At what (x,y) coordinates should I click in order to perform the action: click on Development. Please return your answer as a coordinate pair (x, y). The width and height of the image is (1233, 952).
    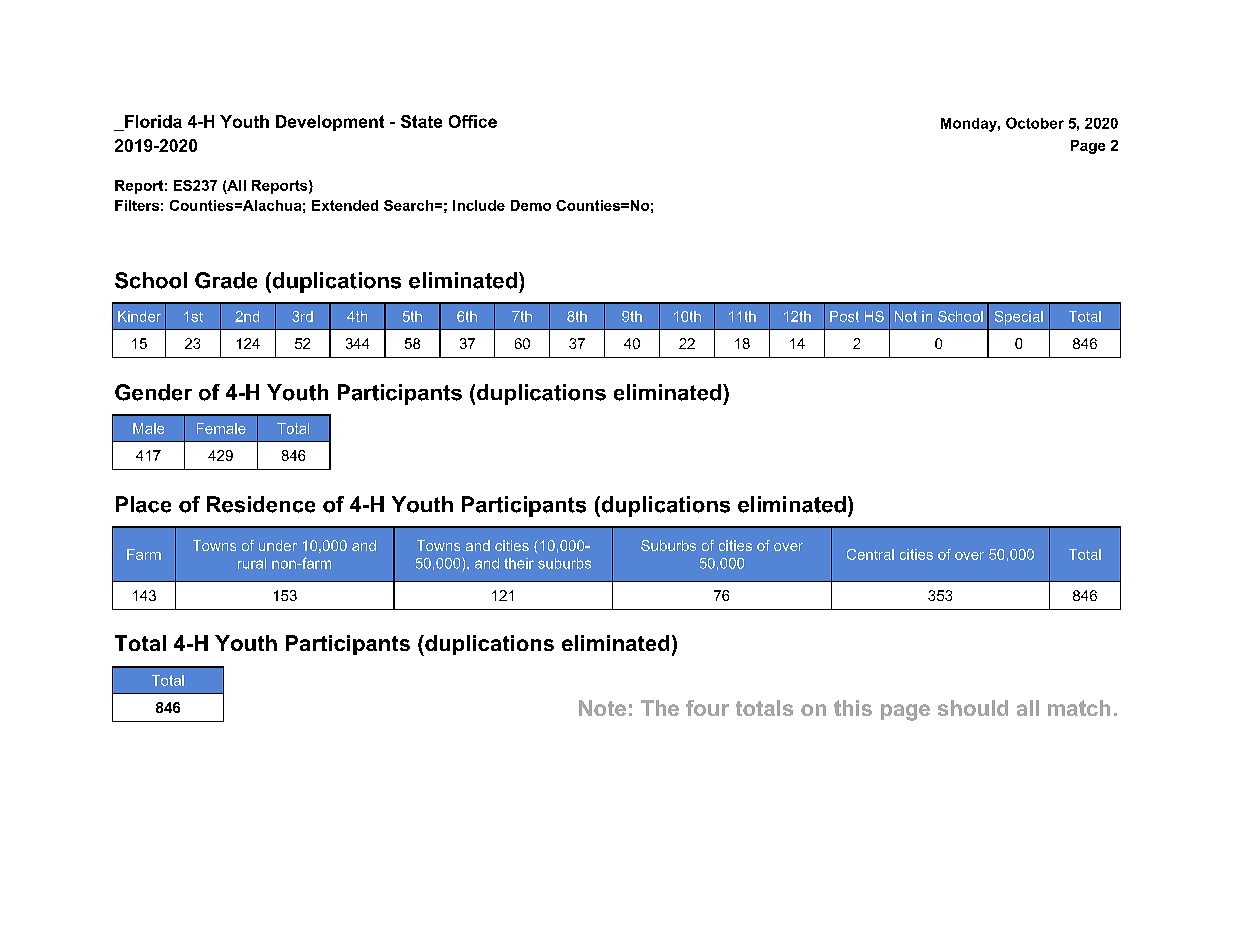
    Looking at the image, I should click on (330, 123).
